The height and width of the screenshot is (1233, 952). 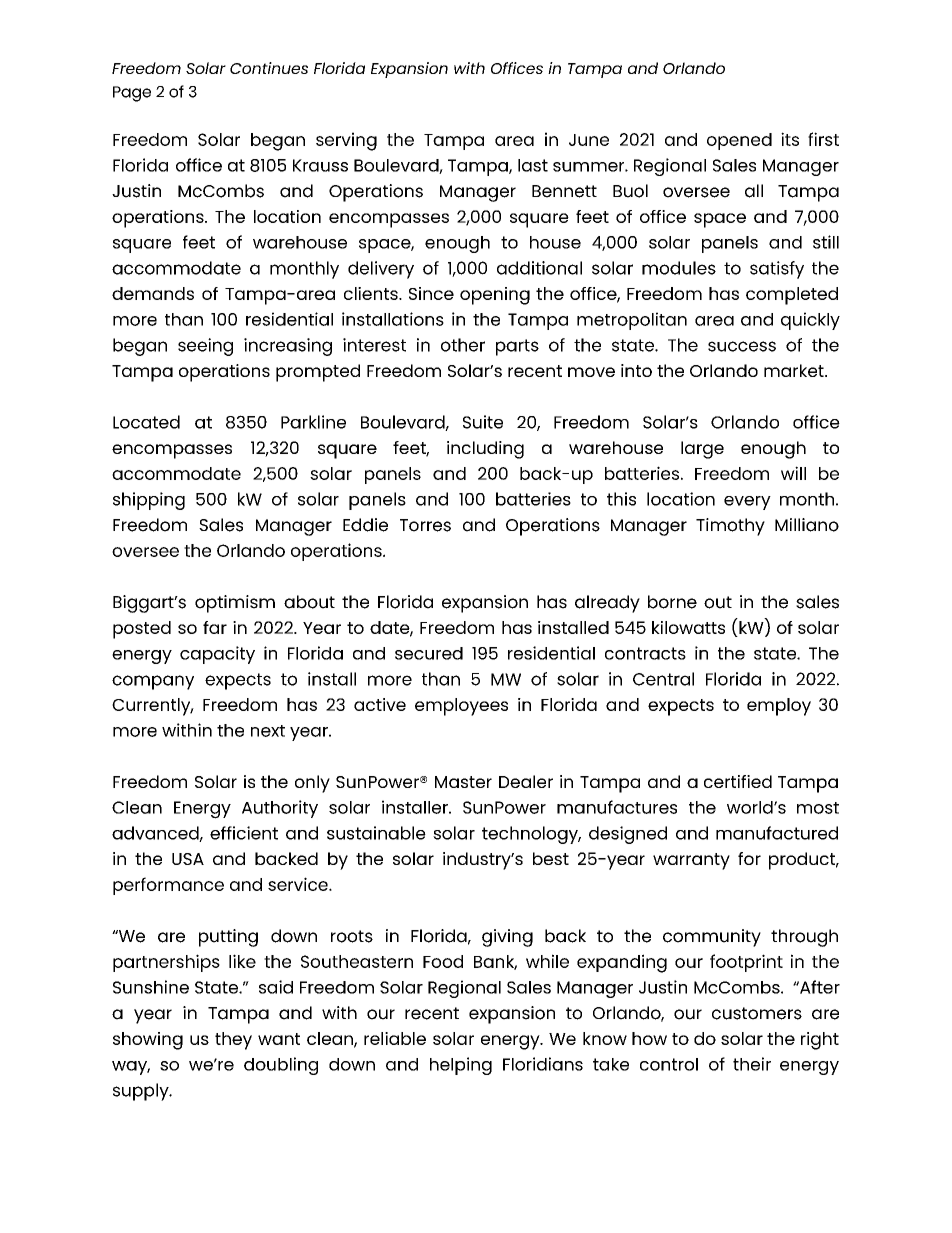 I want to click on optimism, so click(x=235, y=604).
